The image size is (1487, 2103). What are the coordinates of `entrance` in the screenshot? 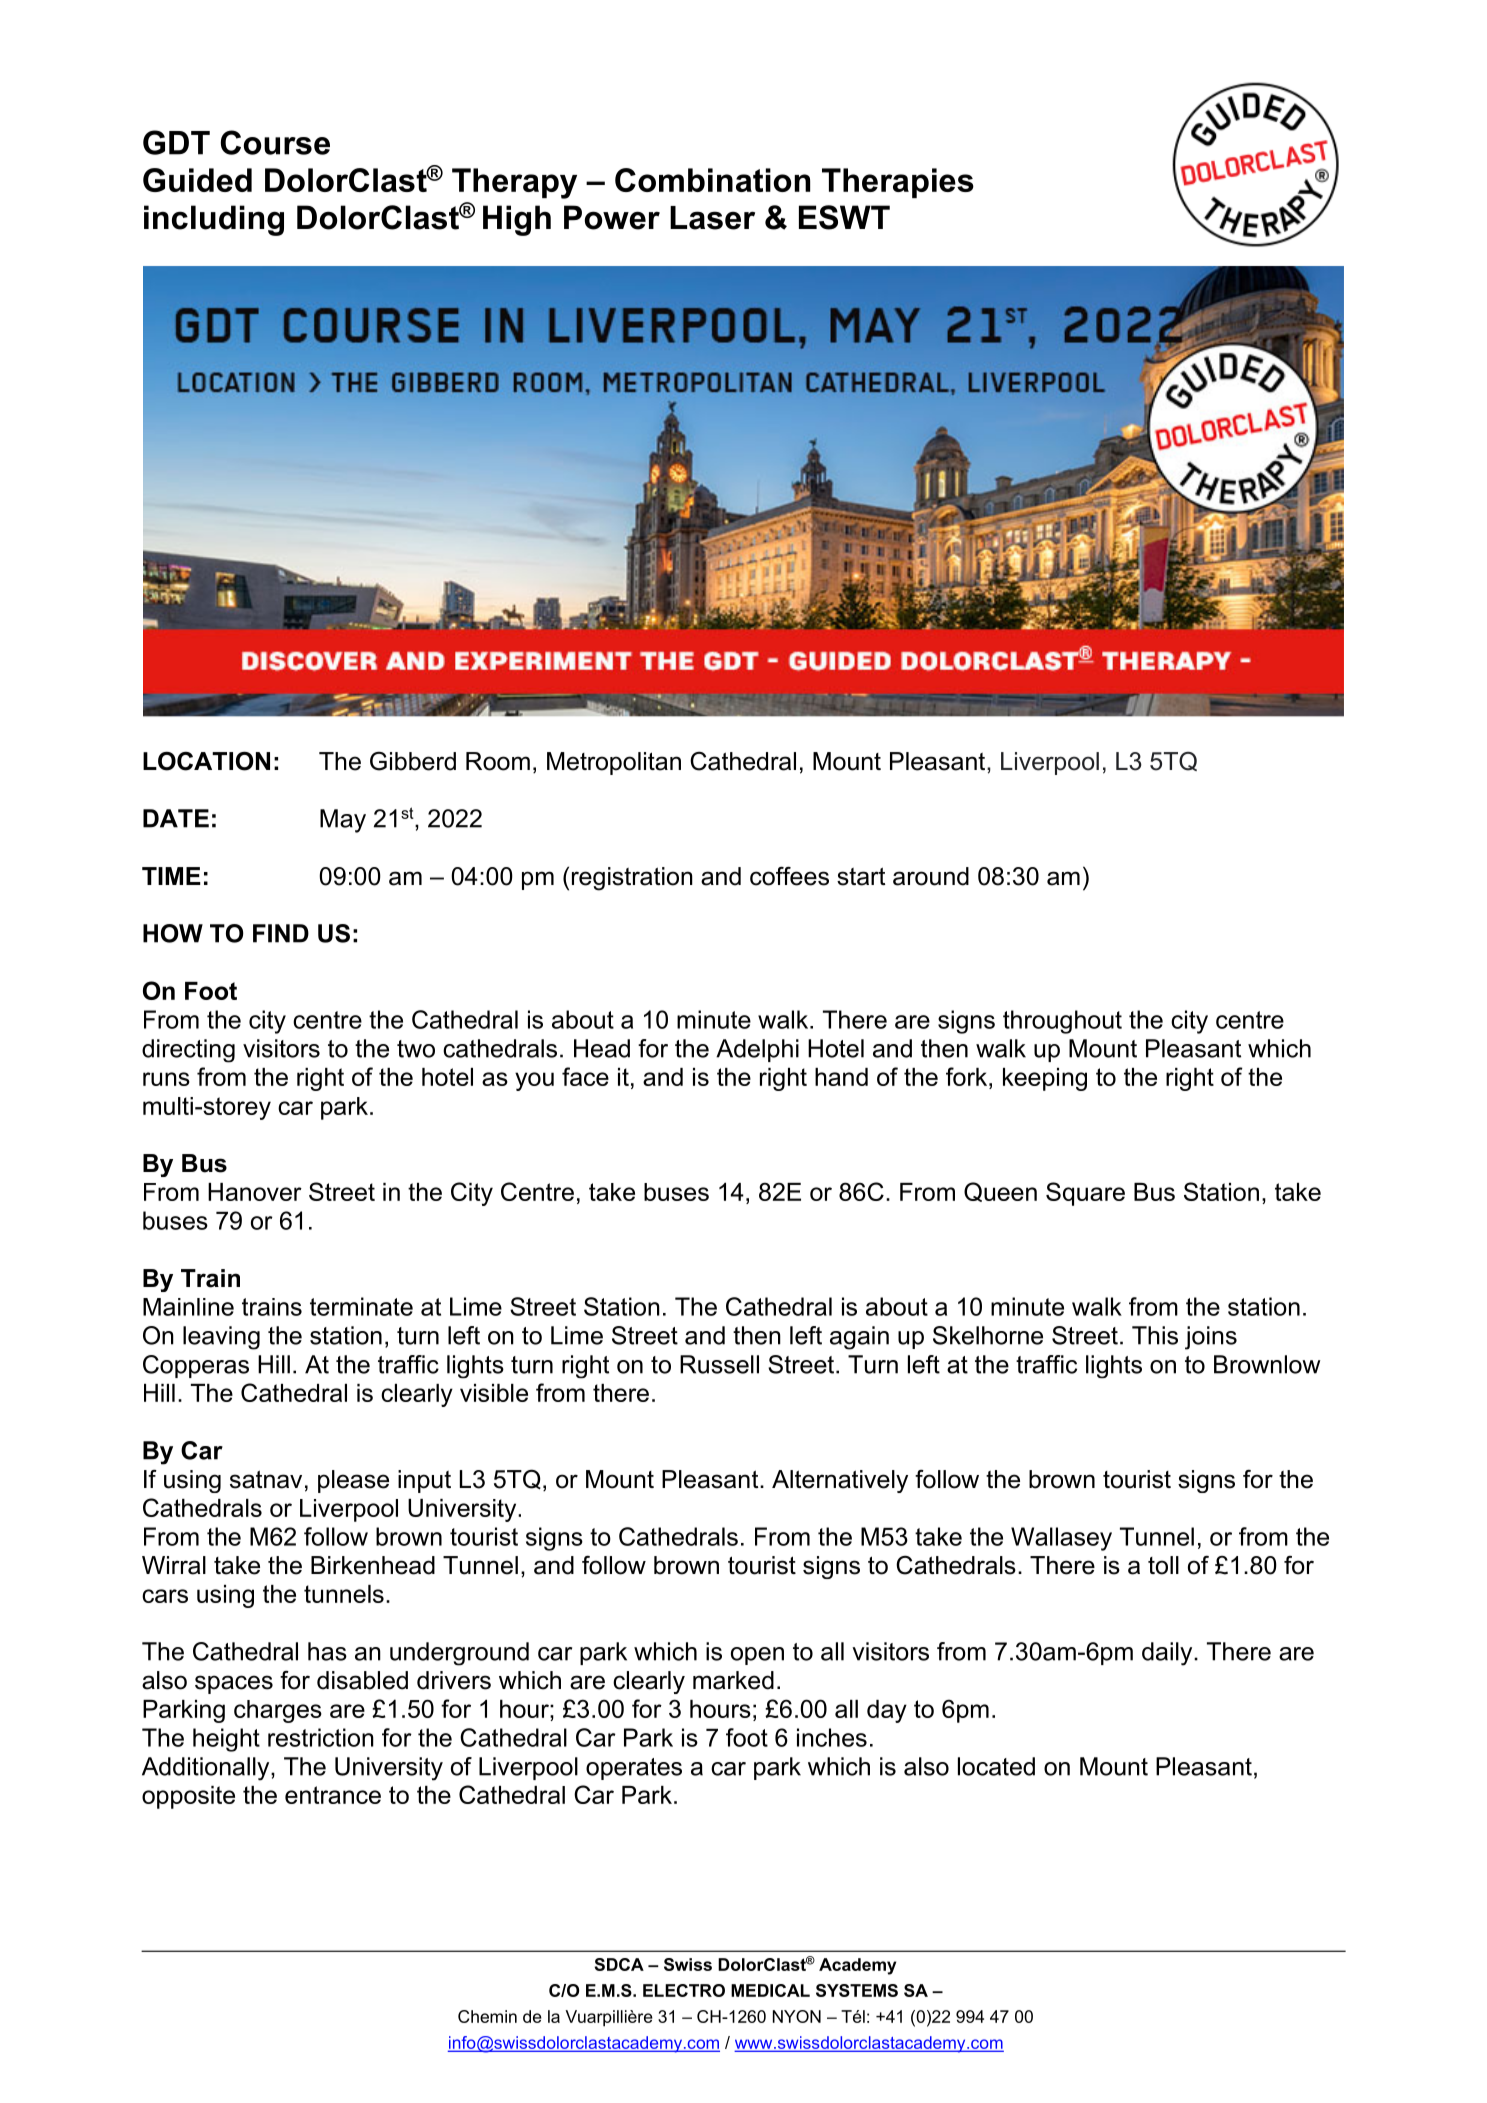 It's located at (333, 1795).
